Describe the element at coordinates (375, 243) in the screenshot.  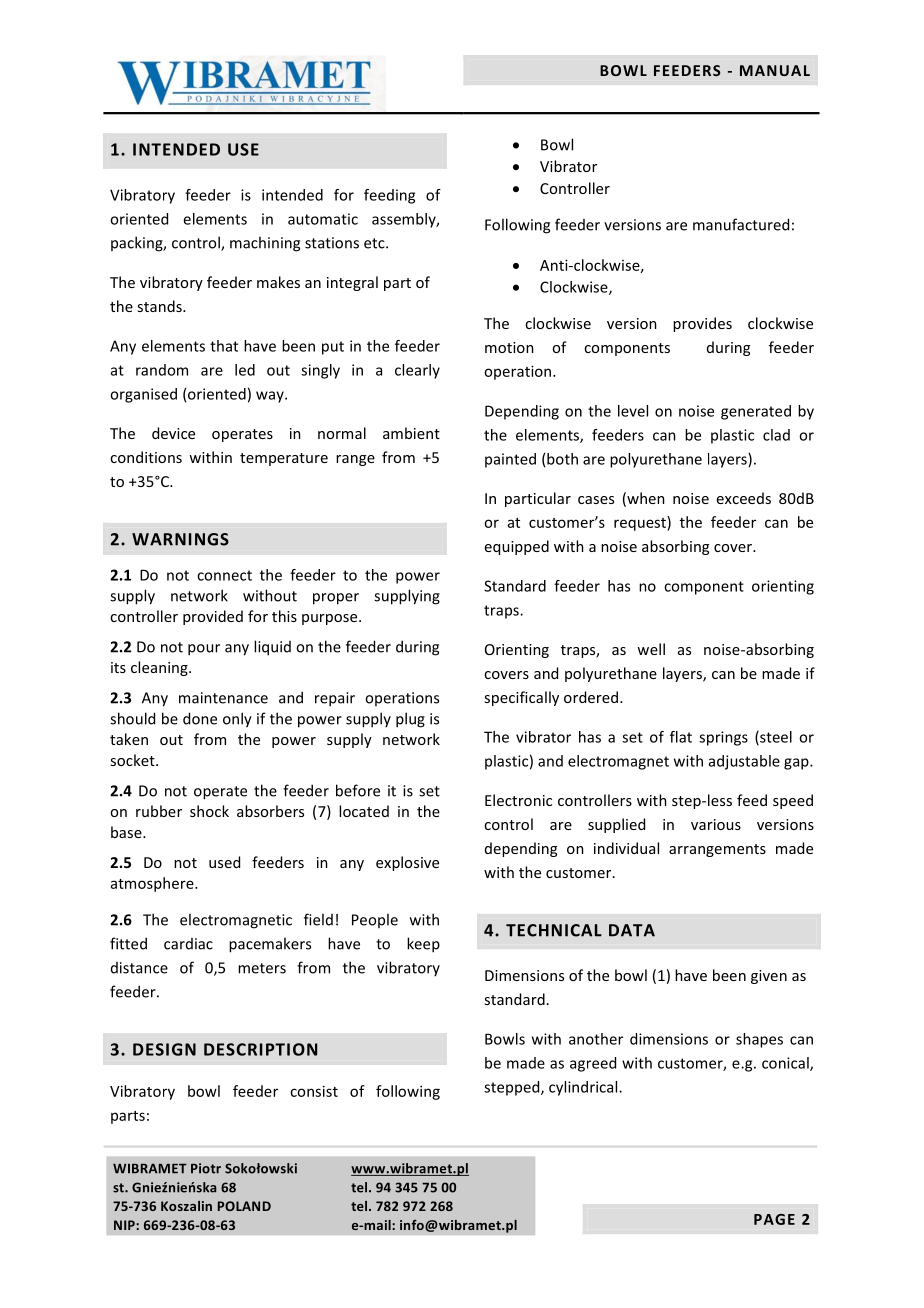
I see `etc` at that location.
